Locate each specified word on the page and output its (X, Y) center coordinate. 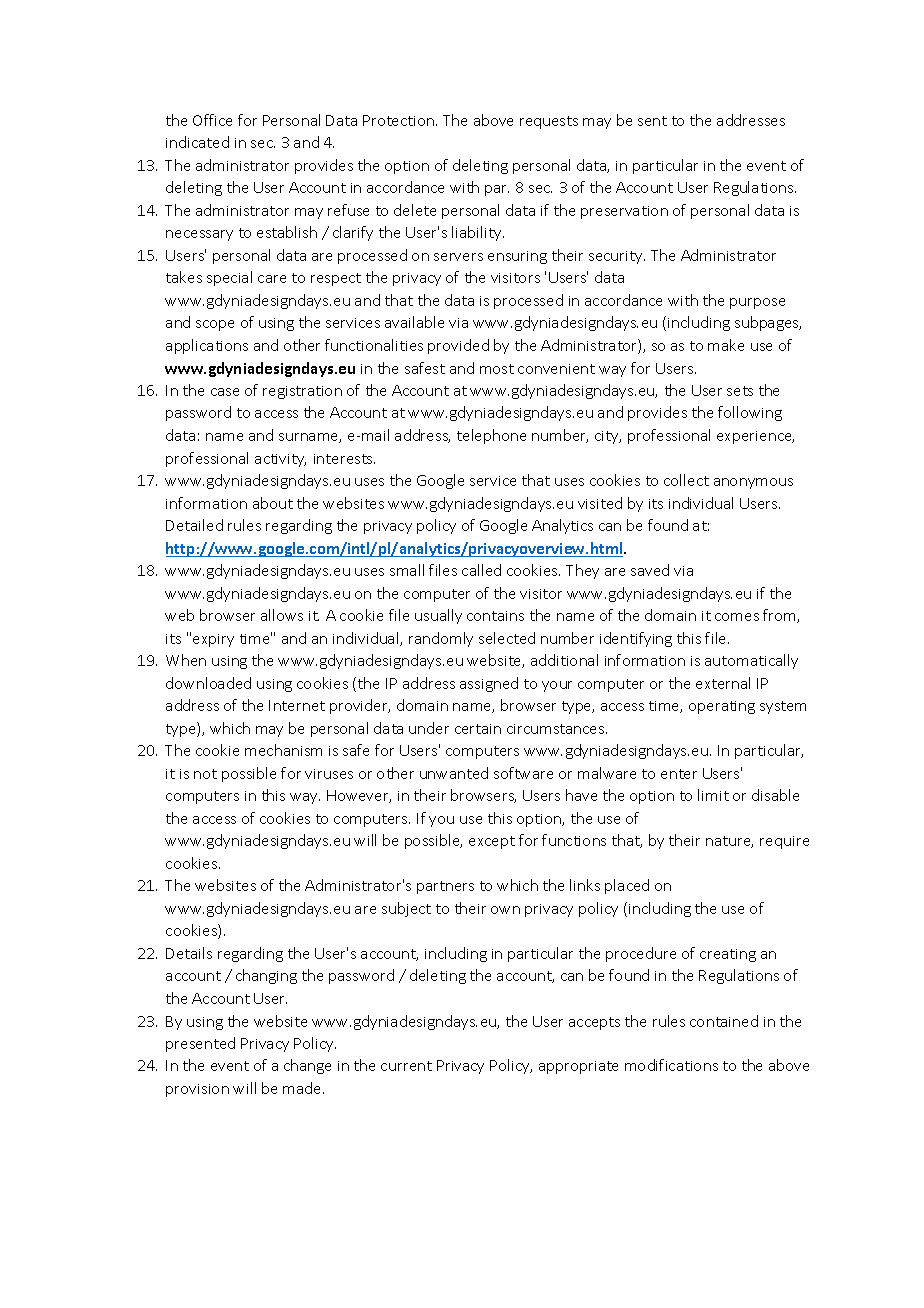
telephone (491, 436)
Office (212, 120)
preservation (624, 212)
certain (478, 729)
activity (280, 460)
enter (679, 774)
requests (549, 122)
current (406, 1066)
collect (686, 480)
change (307, 1066)
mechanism (283, 750)
